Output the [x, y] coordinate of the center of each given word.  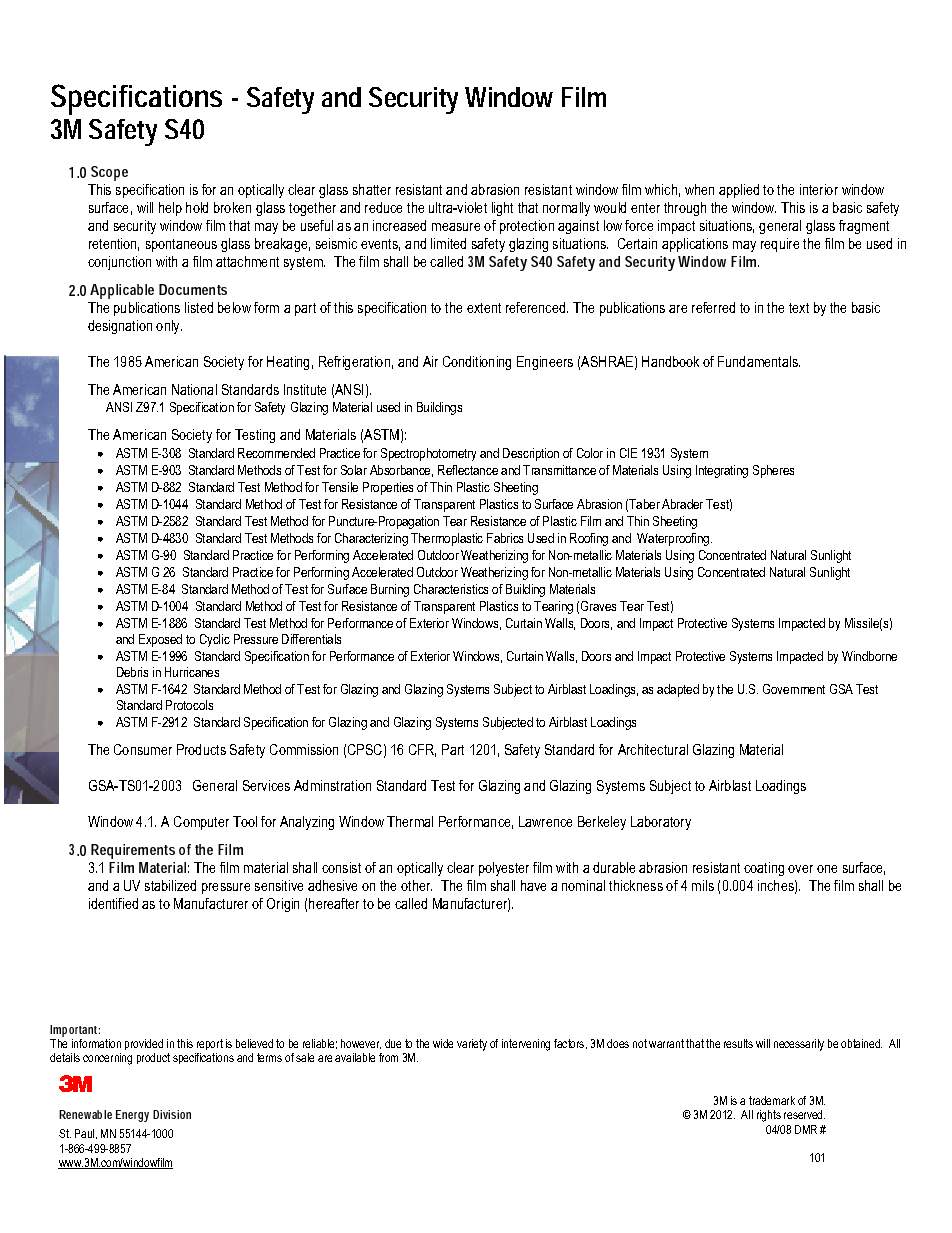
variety [472, 1045]
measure [456, 227]
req [769, 246]
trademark [772, 1100]
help [170, 209]
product [153, 1058]
